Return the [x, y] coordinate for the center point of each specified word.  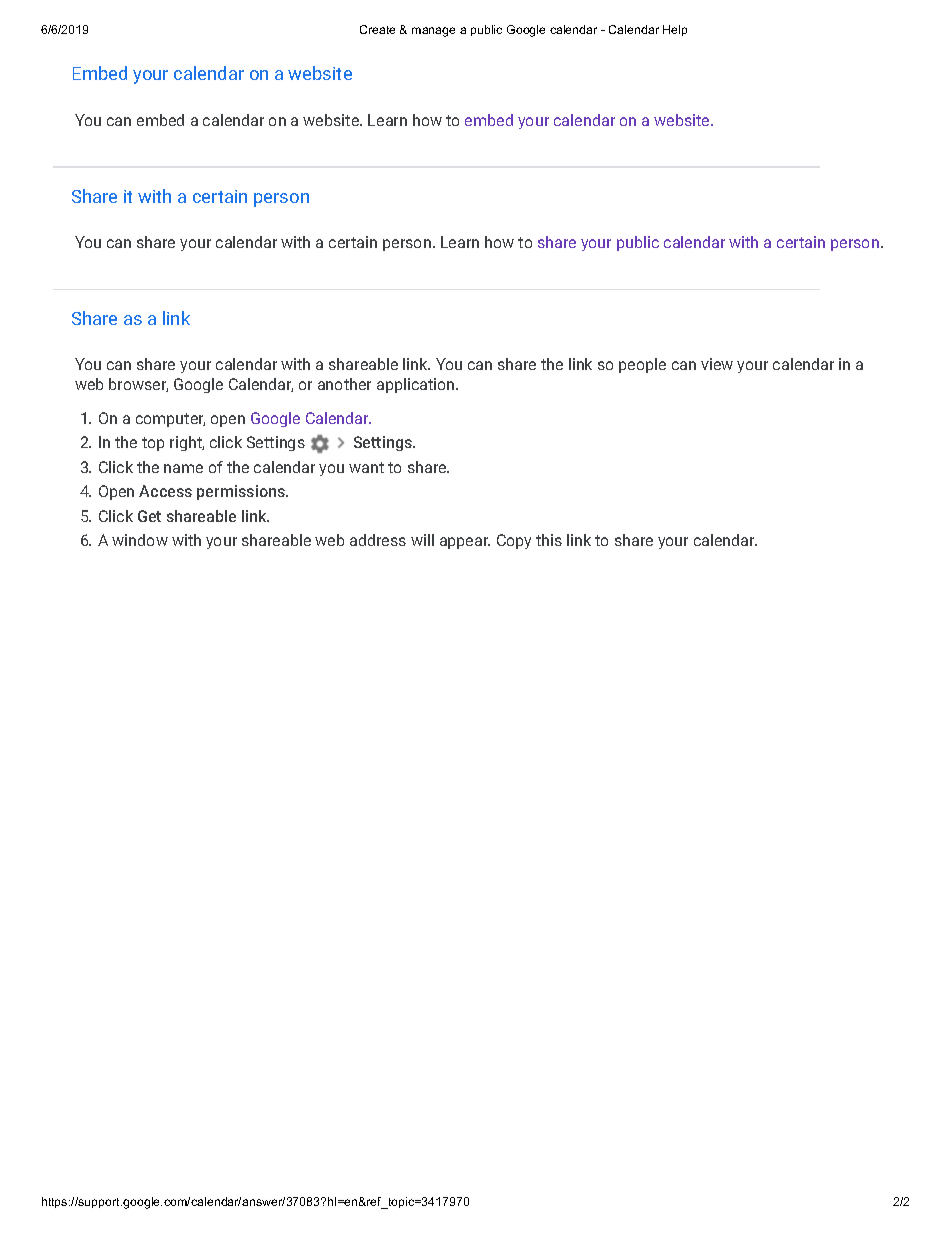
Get [149, 516]
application [417, 385]
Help [675, 30]
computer [170, 420]
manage [433, 32]
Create [377, 29]
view [717, 364]
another [344, 384]
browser [138, 385]
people [642, 365]
